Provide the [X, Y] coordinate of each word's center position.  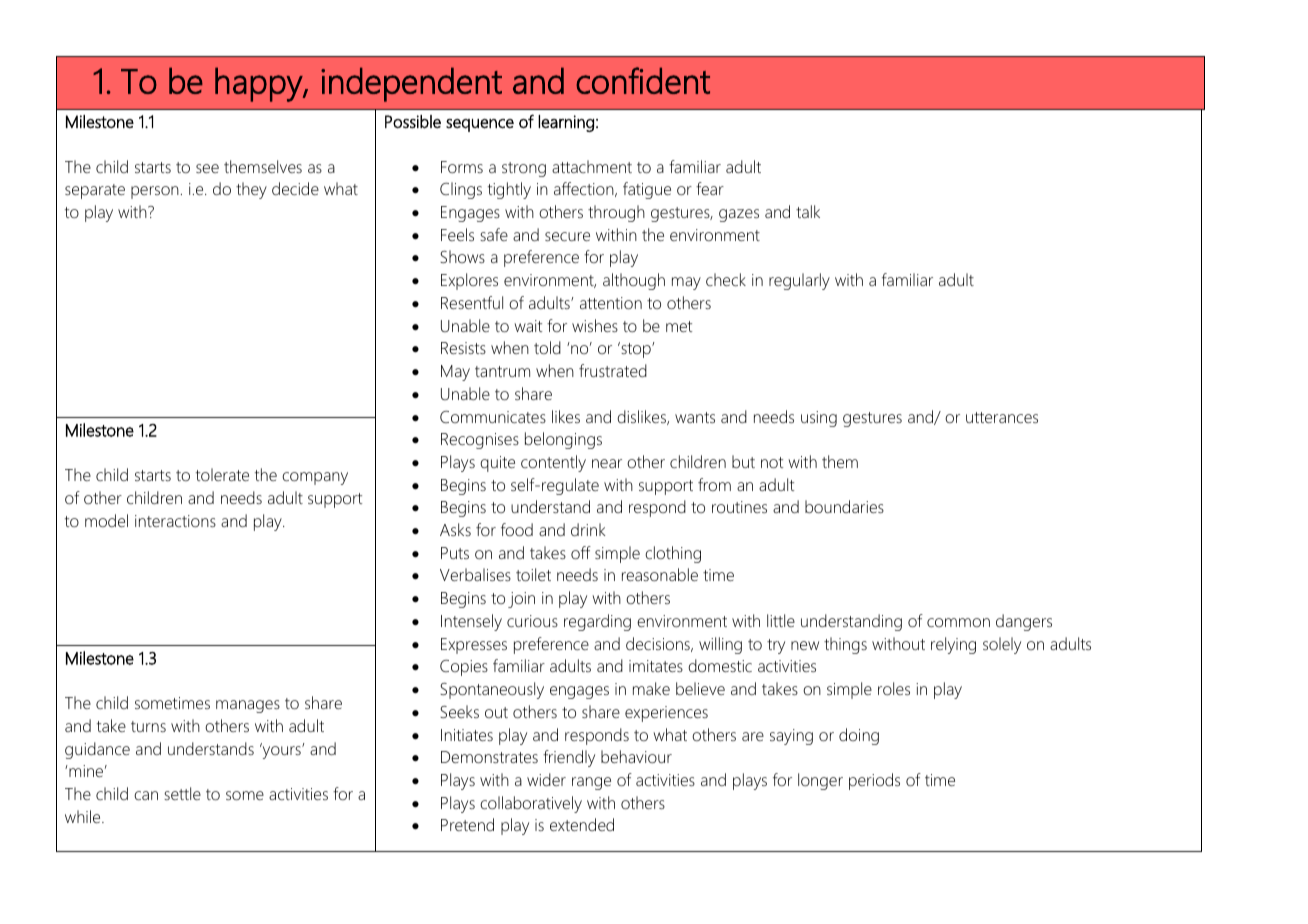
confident [643, 80]
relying [953, 645]
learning [566, 123]
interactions [175, 521]
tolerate [222, 474]
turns [148, 726]
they [251, 190]
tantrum [502, 371]
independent [411, 84]
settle [182, 793]
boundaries [844, 506]
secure [567, 236]
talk [808, 211]
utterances [1002, 417]
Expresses [474, 646]
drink [588, 529]
